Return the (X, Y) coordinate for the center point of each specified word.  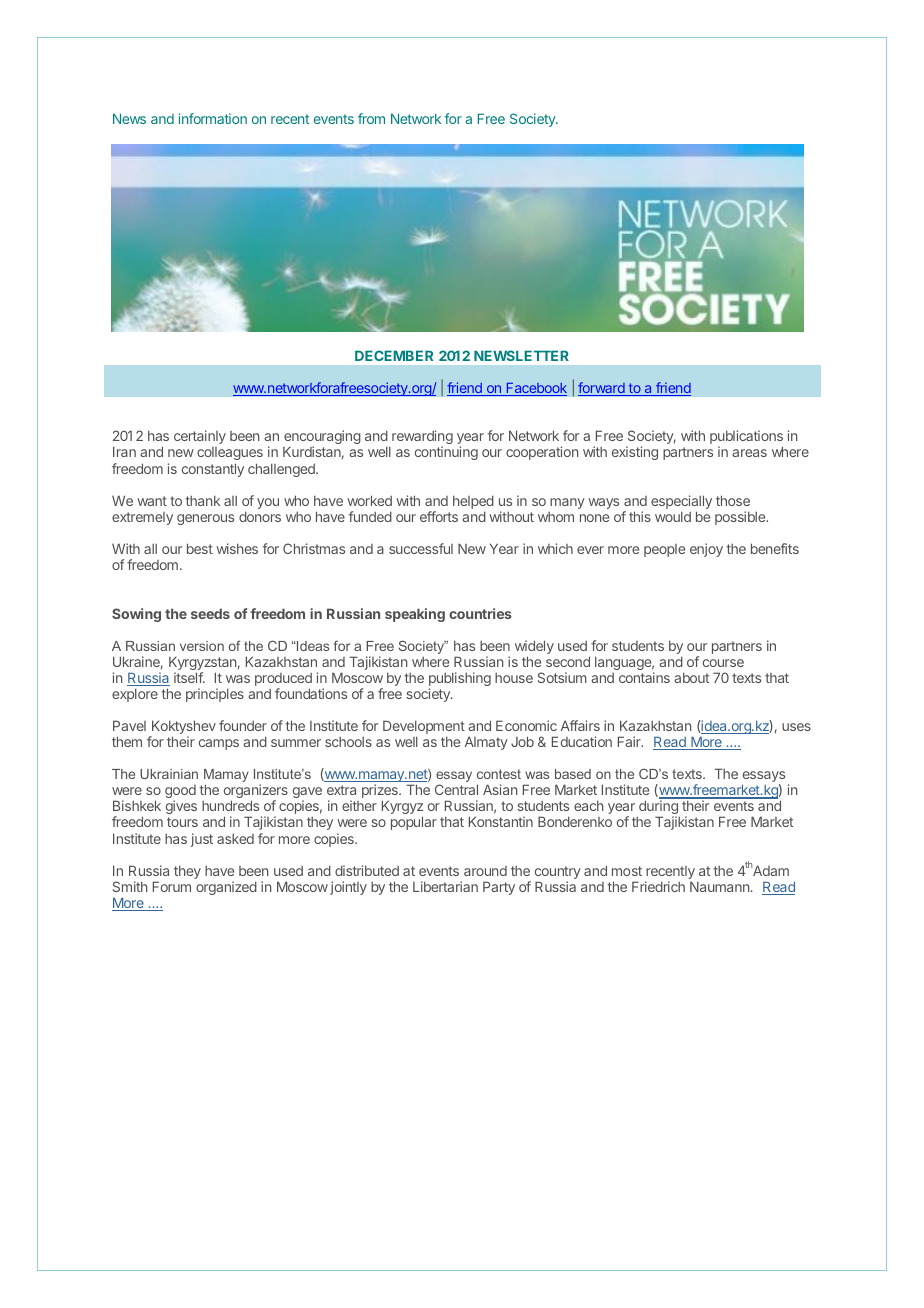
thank (203, 500)
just (202, 840)
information (213, 118)
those (733, 500)
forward (602, 389)
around (485, 871)
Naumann (721, 886)
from (371, 118)
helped (473, 503)
